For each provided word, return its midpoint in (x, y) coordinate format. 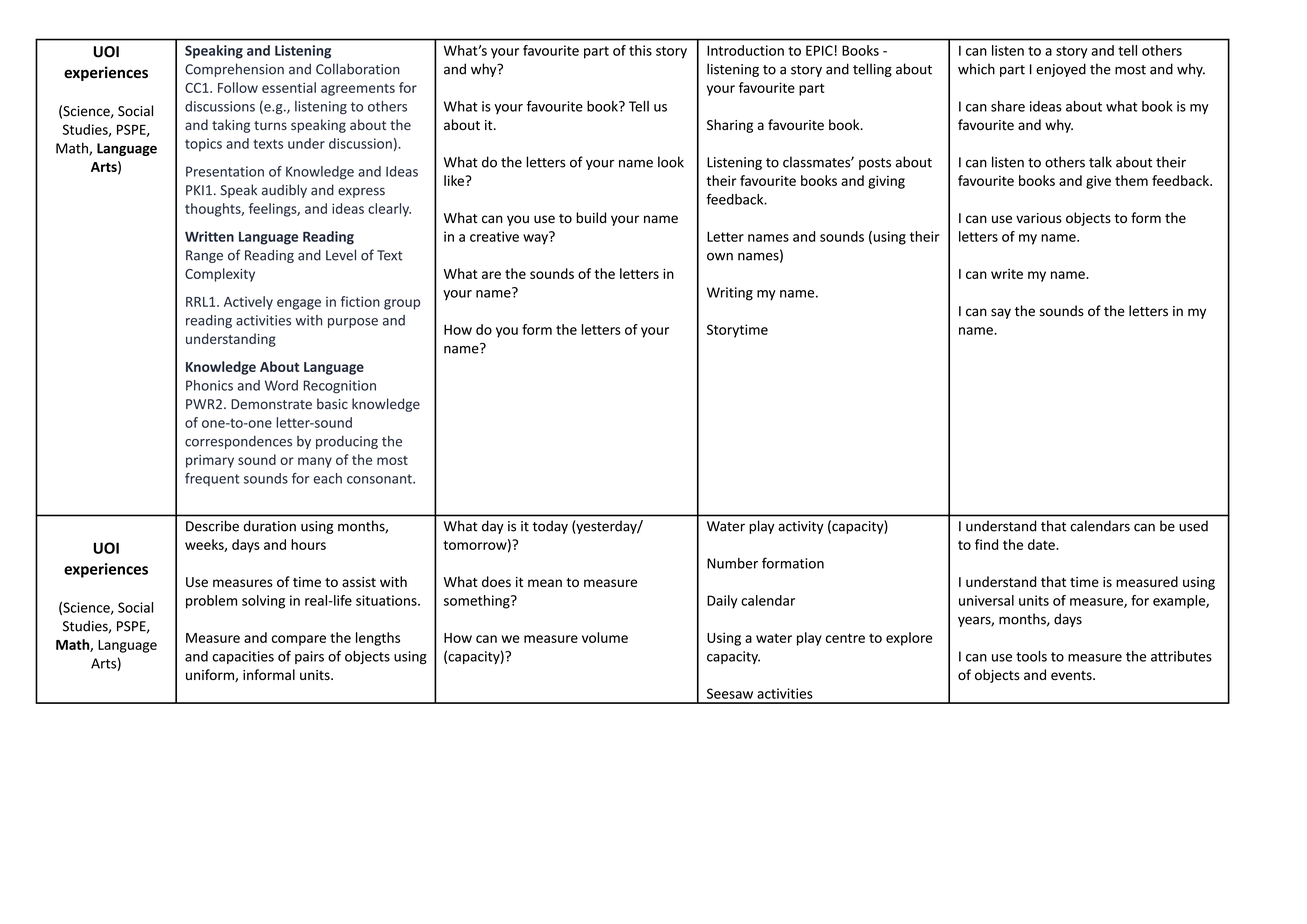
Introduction (745, 50)
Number (732, 563)
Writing (730, 294)
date (1042, 544)
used (1193, 526)
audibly (284, 191)
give (1098, 182)
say (1001, 313)
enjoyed (1061, 70)
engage (299, 304)
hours (308, 544)
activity (801, 527)
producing (347, 442)
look (671, 162)
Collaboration (358, 69)
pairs (309, 657)
